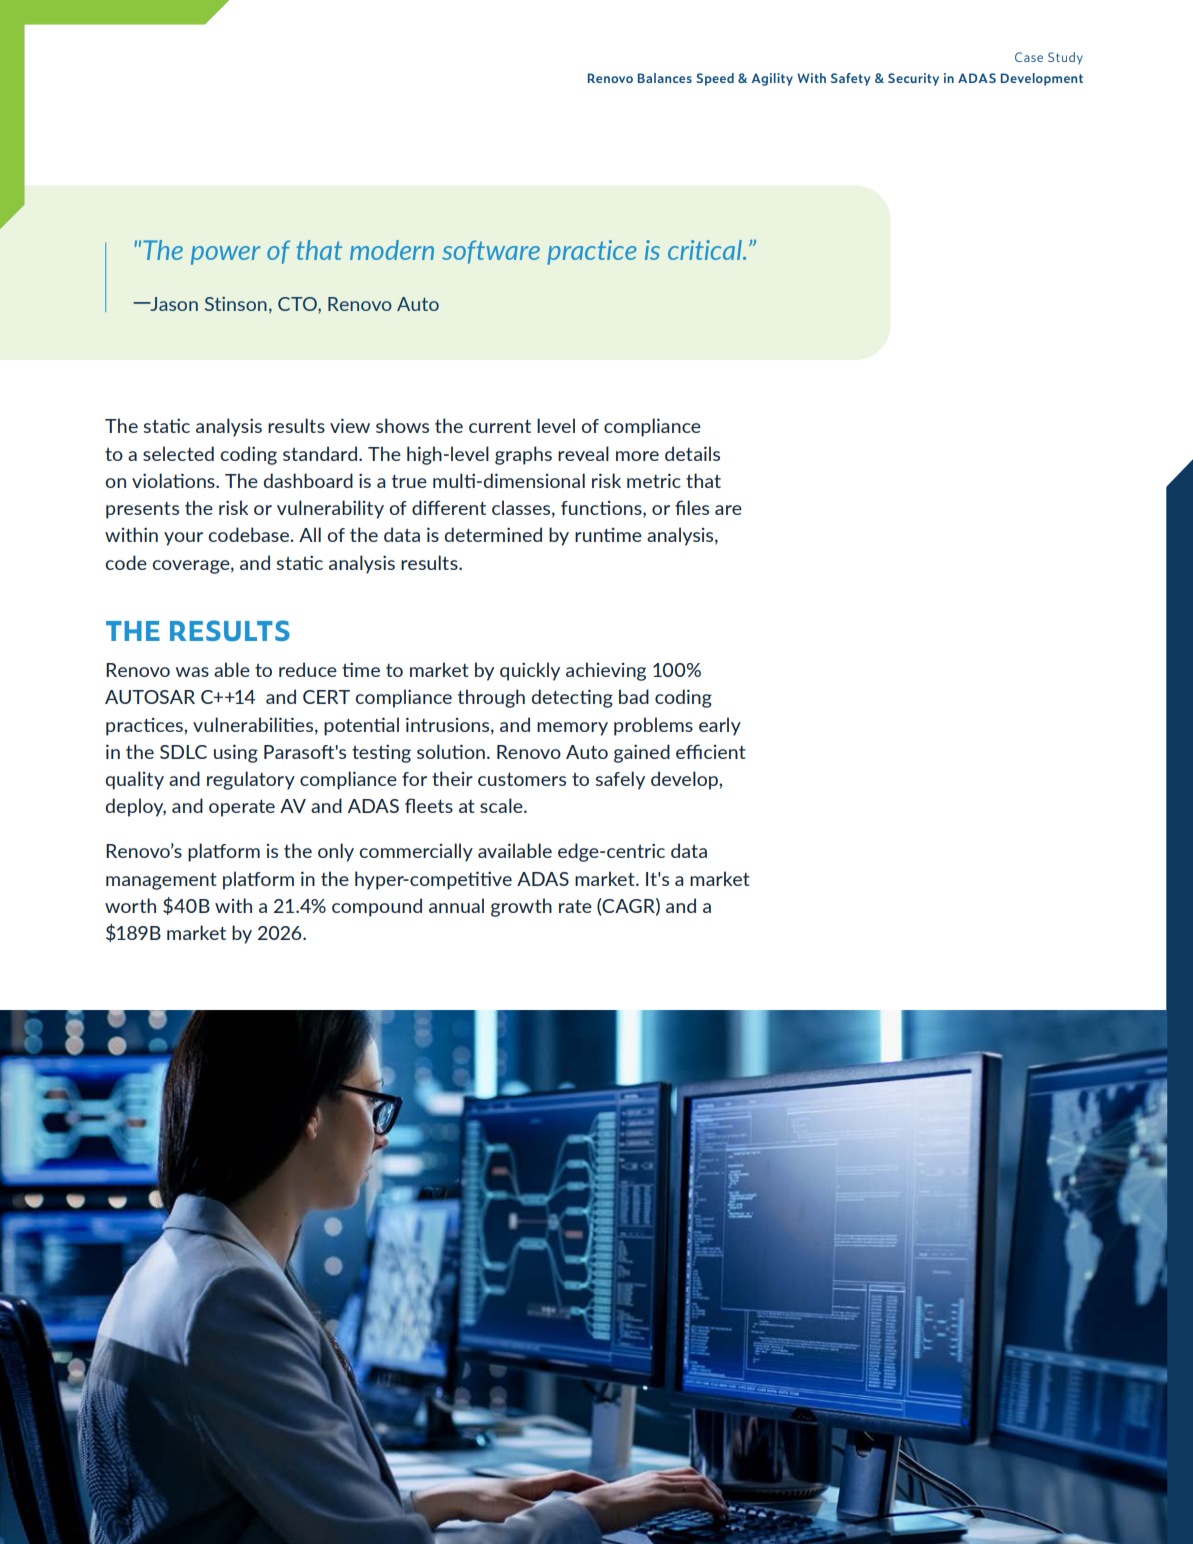 The width and height of the screenshot is (1193, 1544). I want to click on efficient, so click(711, 751).
